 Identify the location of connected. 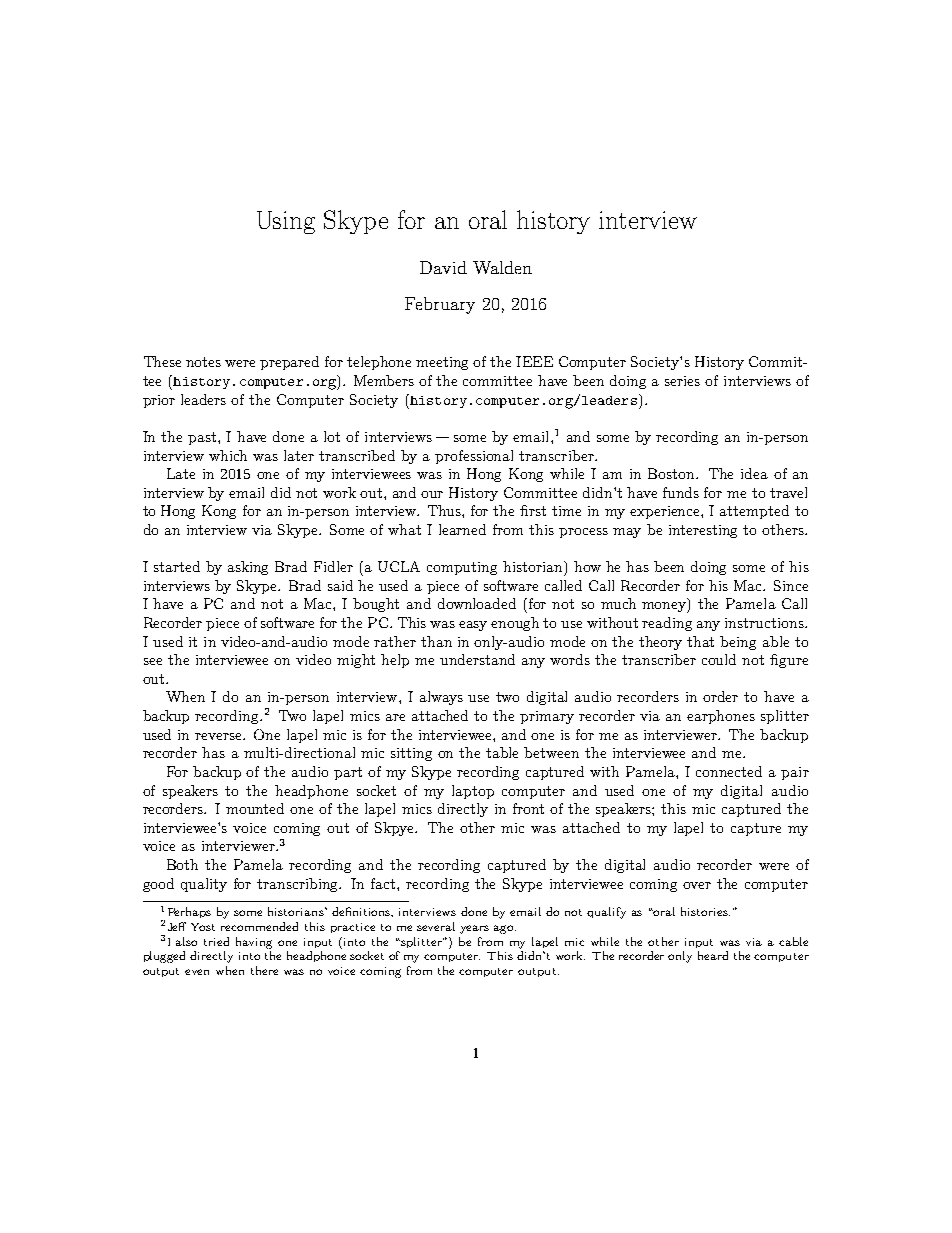
(729, 771).
